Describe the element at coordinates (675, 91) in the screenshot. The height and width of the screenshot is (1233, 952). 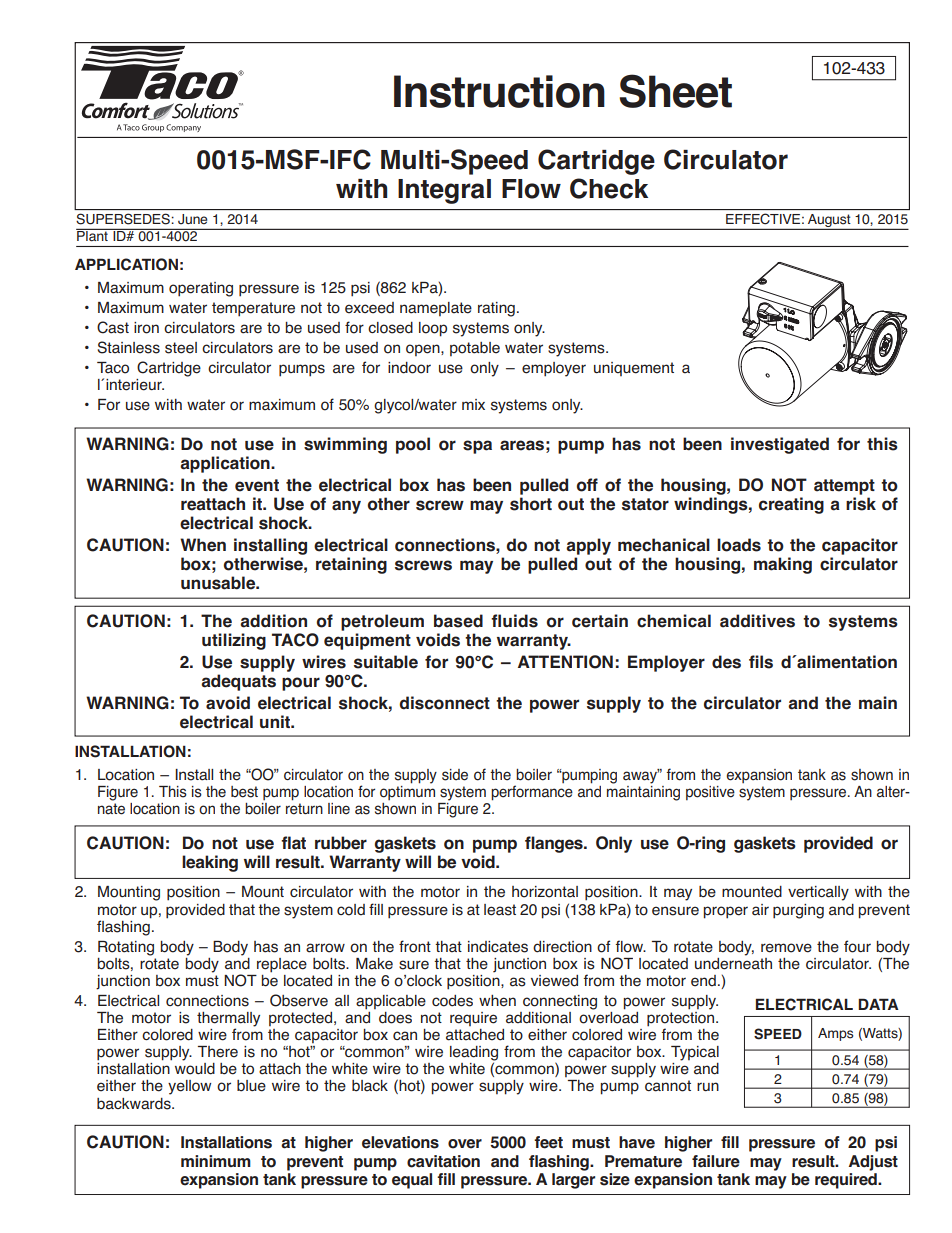
I see `Sheet` at that location.
